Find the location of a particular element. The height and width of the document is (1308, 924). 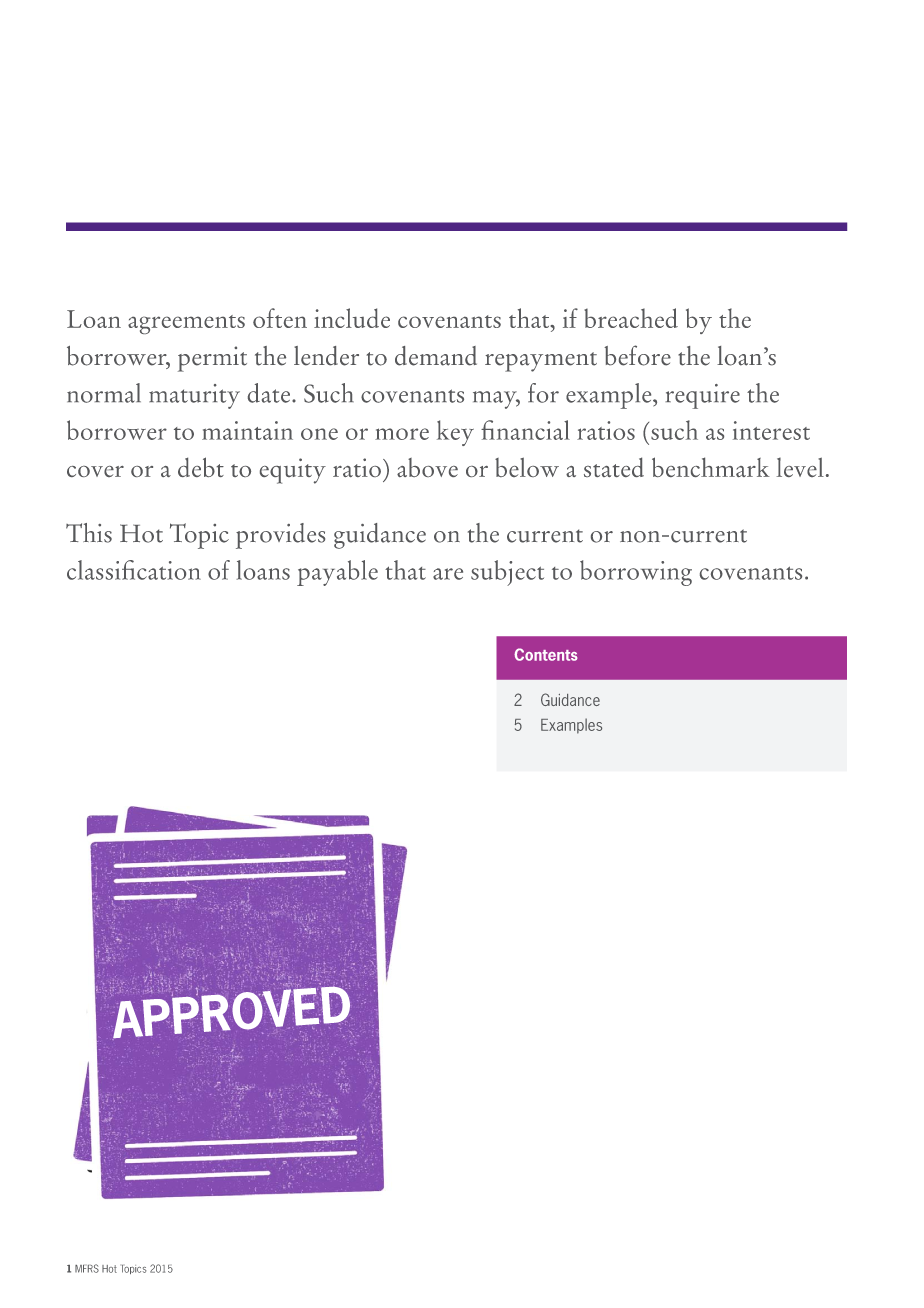

require is located at coordinates (702, 396).
